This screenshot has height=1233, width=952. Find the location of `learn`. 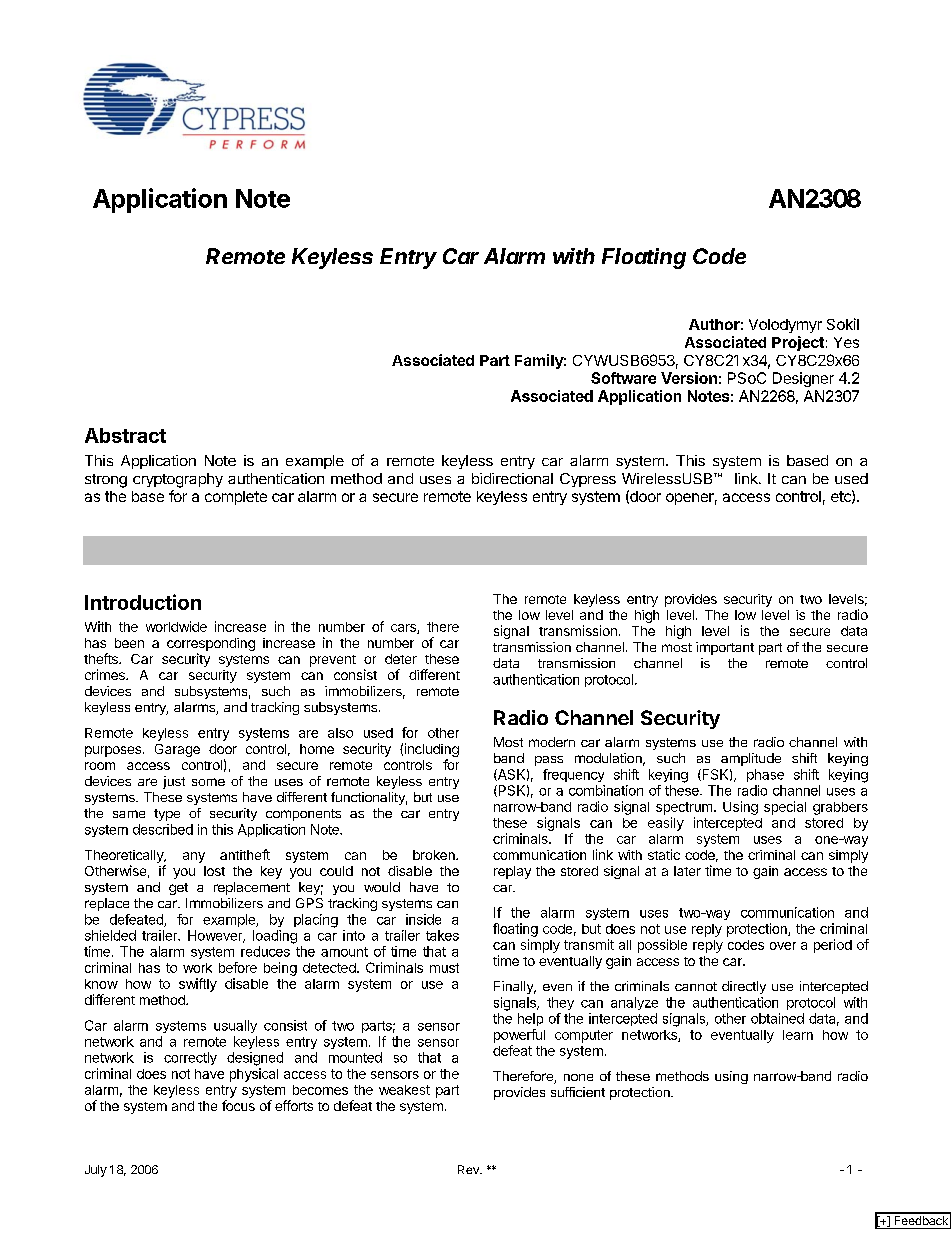

learn is located at coordinates (798, 1035).
